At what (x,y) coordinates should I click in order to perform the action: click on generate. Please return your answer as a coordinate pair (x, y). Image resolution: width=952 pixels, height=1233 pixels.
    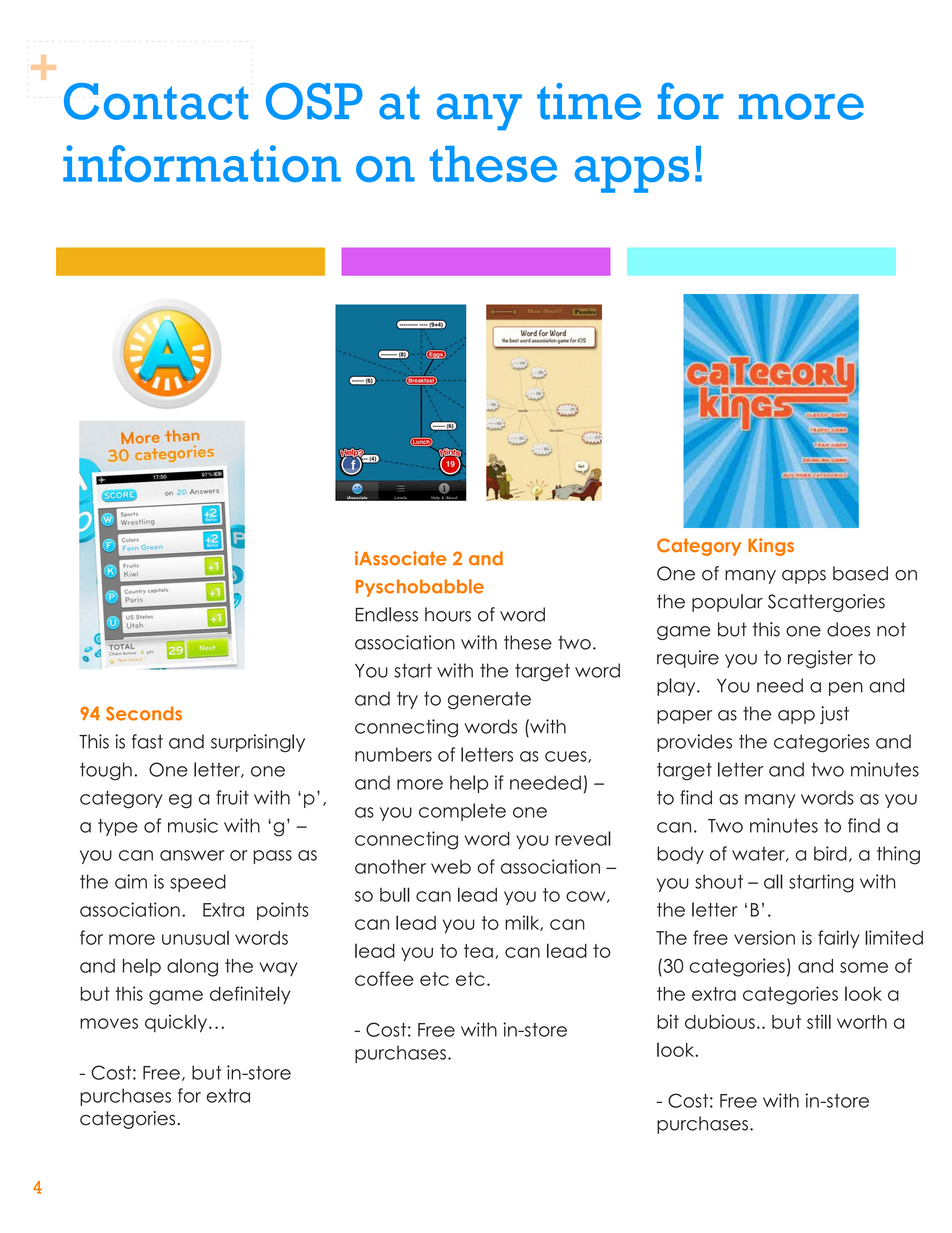
    Looking at the image, I should click on (489, 701).
